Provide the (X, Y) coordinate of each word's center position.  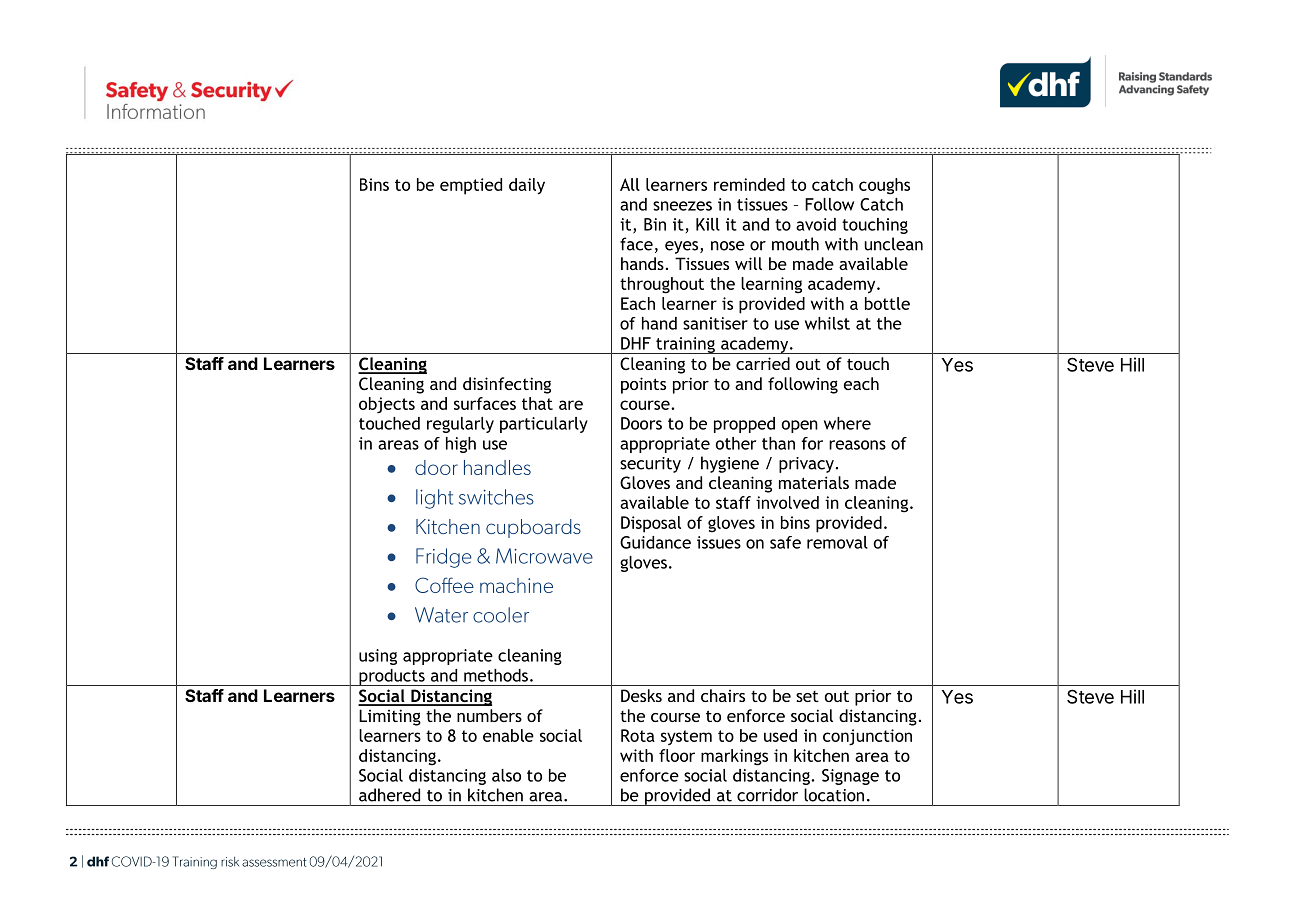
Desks (641, 695)
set (807, 696)
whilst (827, 323)
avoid (816, 224)
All (630, 184)
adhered (389, 795)
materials (814, 482)
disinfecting (507, 385)
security (650, 465)
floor (677, 755)
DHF (636, 343)
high (461, 445)
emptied (471, 186)
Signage (850, 777)
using (378, 657)
